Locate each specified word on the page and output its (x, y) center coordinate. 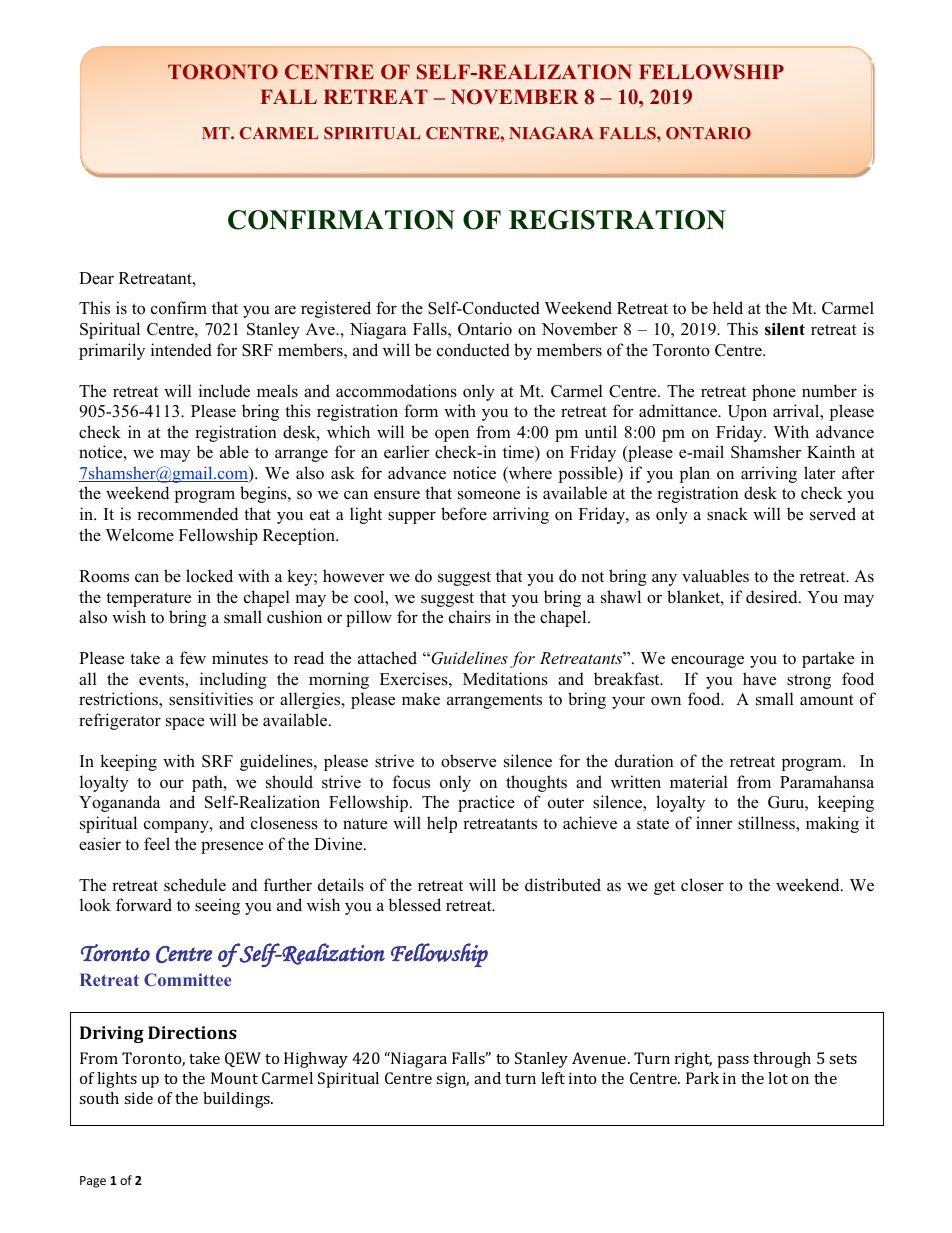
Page (93, 1182)
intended (181, 350)
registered (336, 309)
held (728, 308)
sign (452, 1080)
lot (778, 1078)
